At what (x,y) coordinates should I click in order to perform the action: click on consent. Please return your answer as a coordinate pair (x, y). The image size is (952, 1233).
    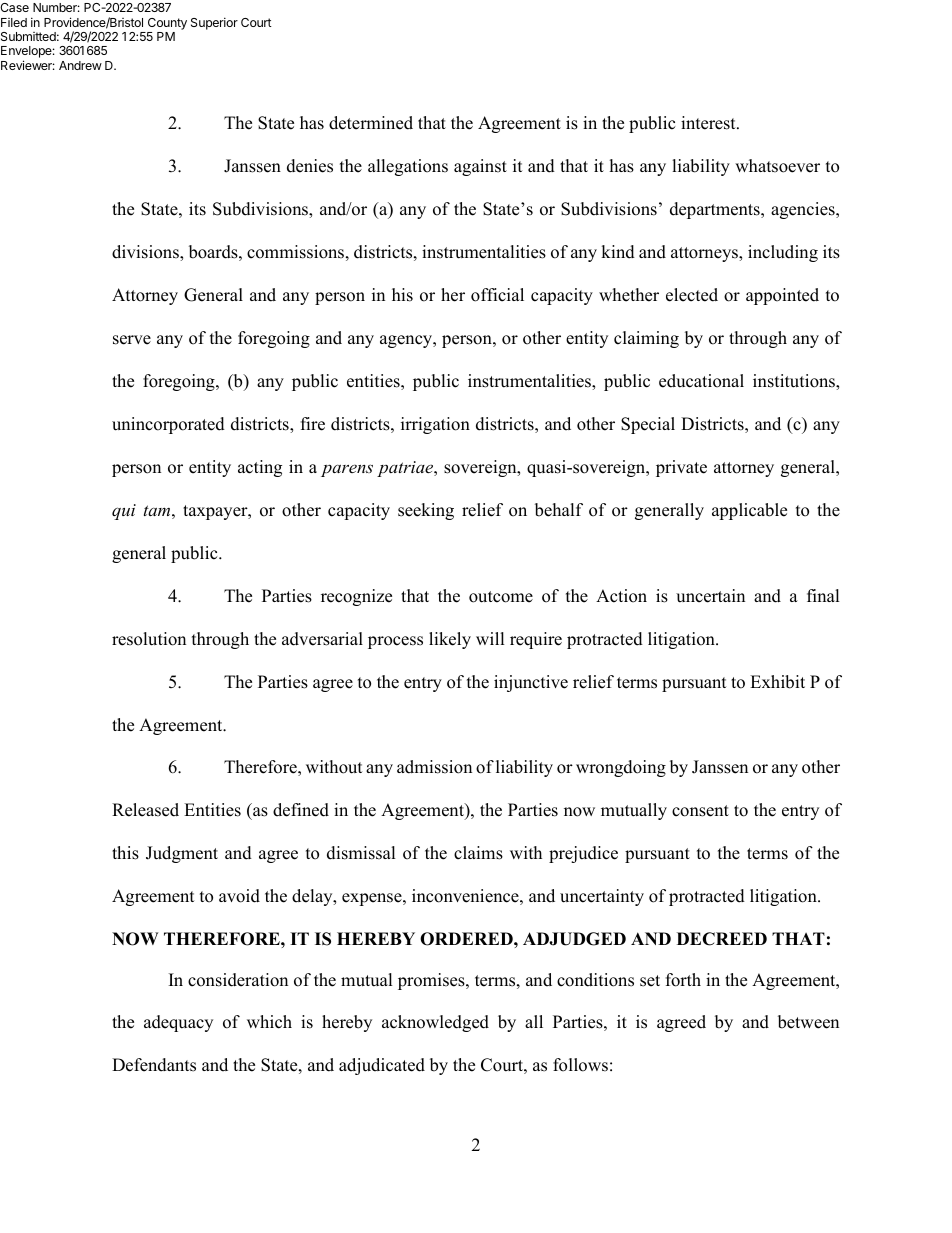
    Looking at the image, I should click on (700, 811).
